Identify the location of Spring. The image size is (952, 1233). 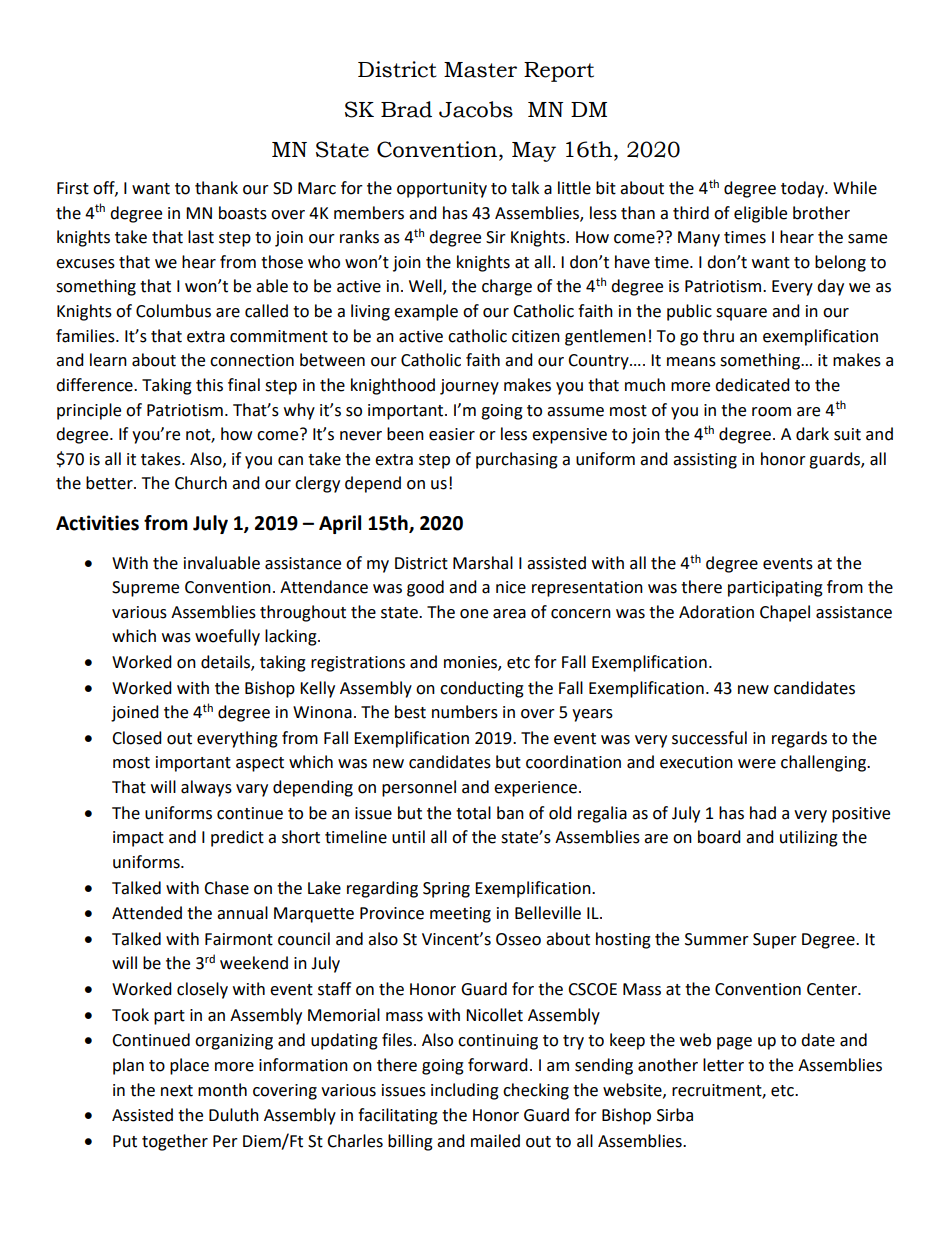
(446, 890).
